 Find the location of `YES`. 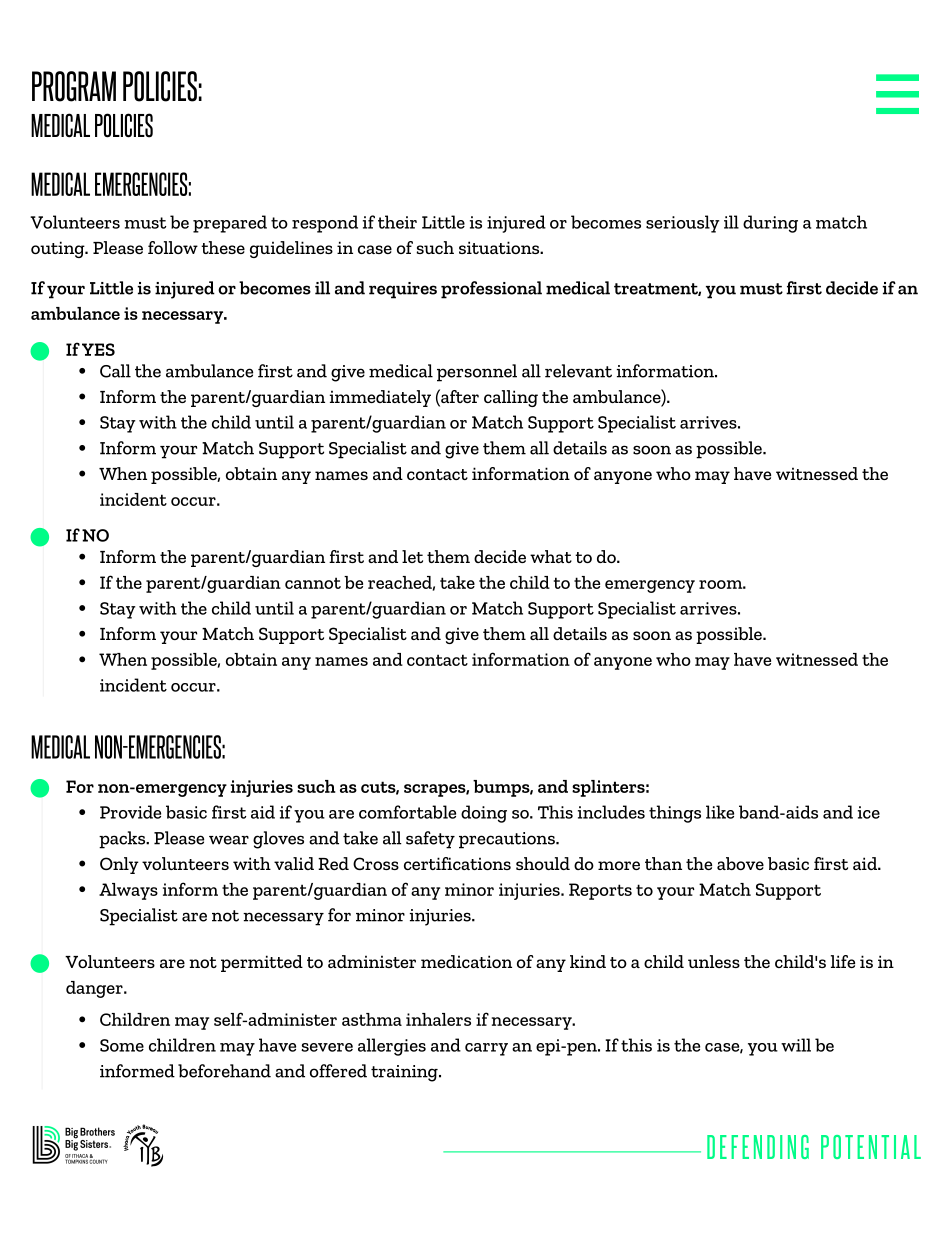

YES is located at coordinates (98, 349).
